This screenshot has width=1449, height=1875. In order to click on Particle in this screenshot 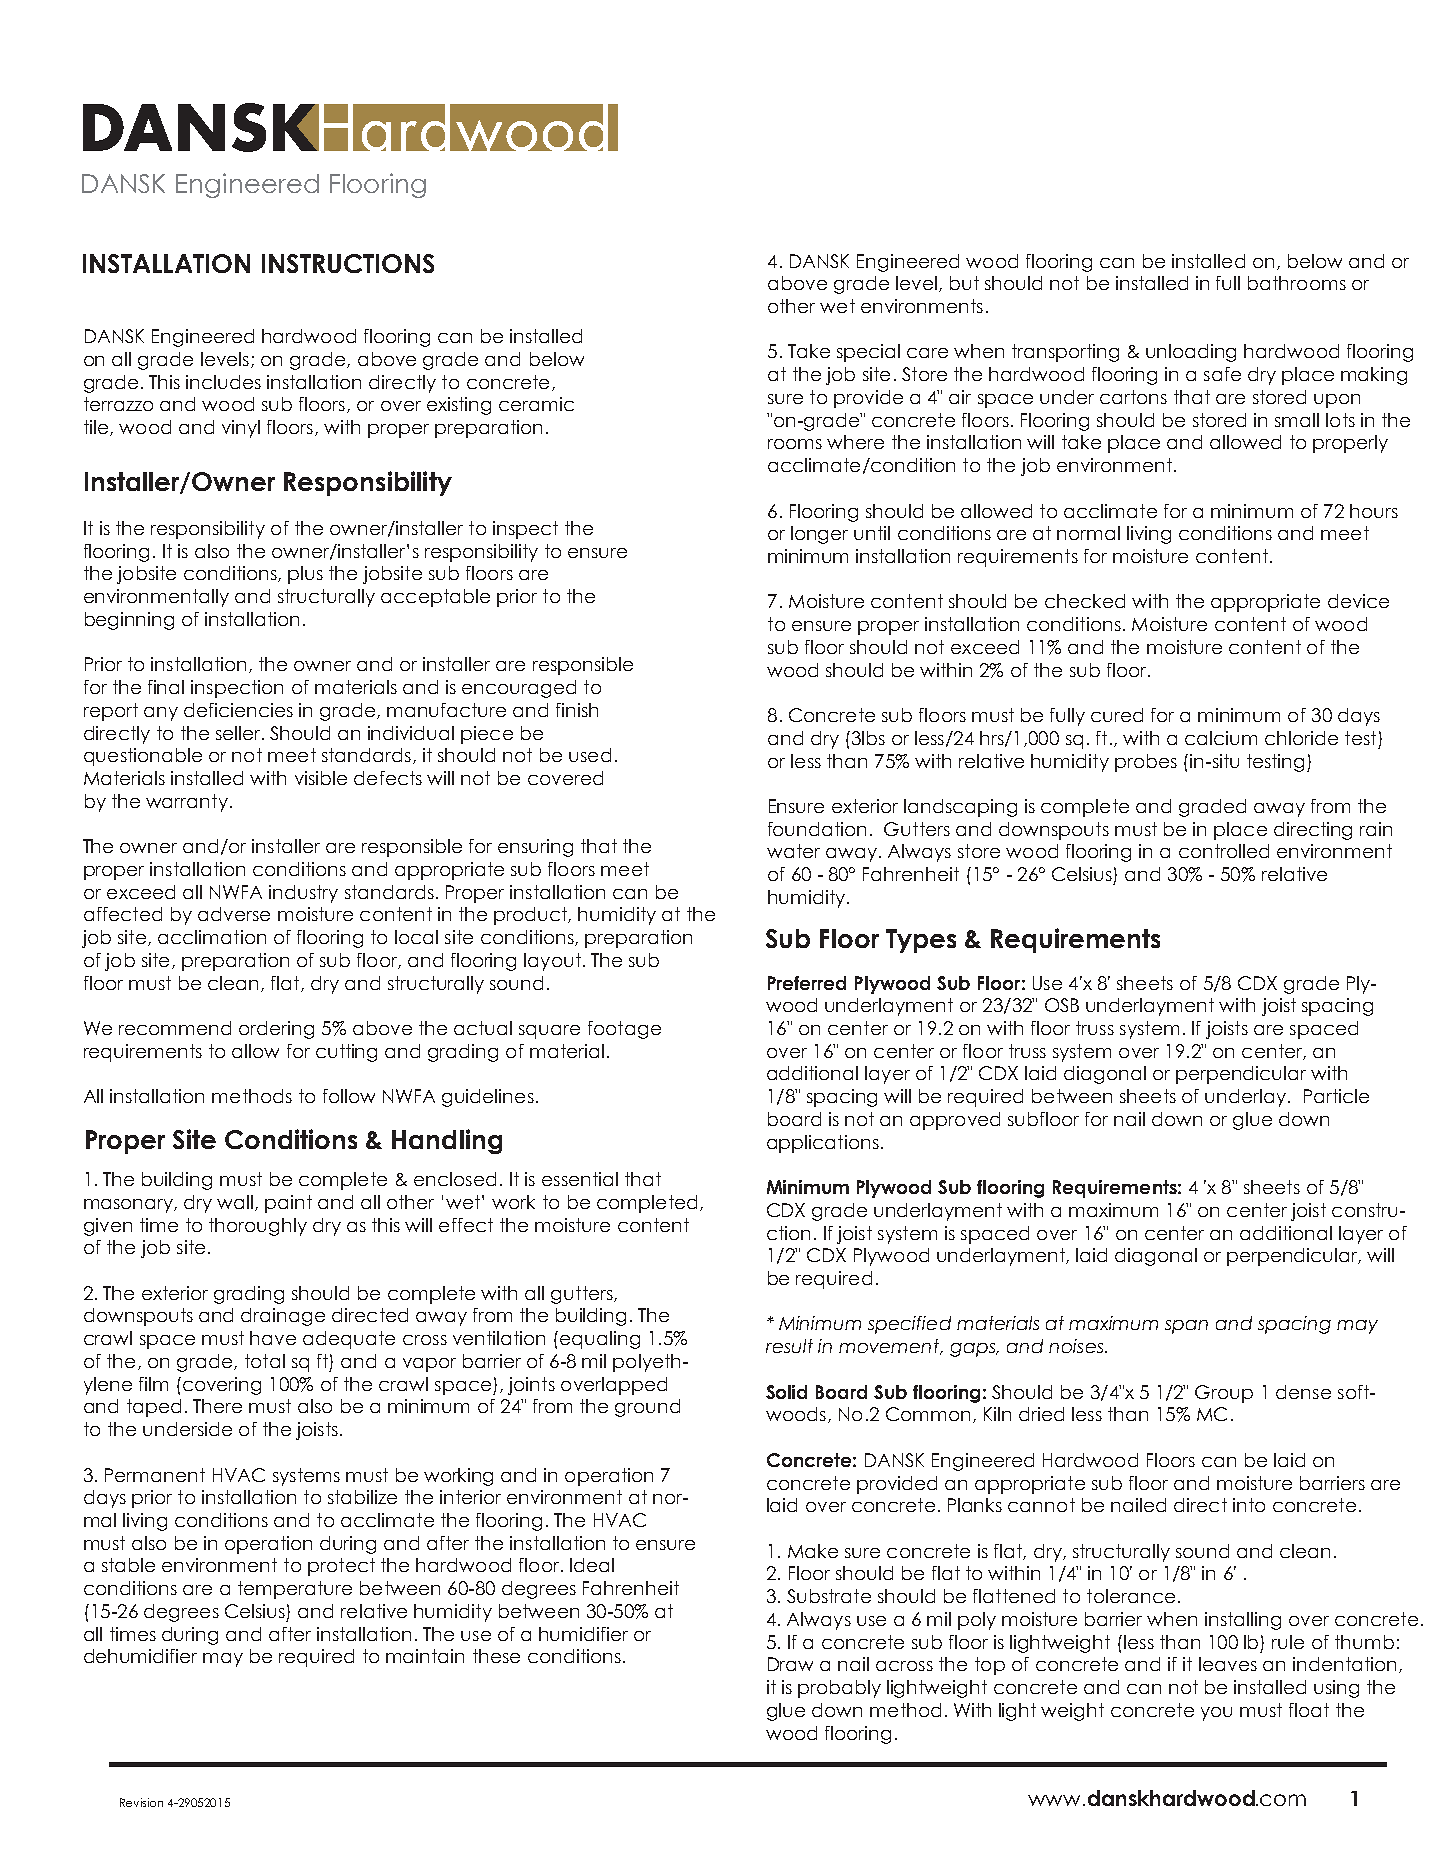, I will do `click(1336, 1096)`.
